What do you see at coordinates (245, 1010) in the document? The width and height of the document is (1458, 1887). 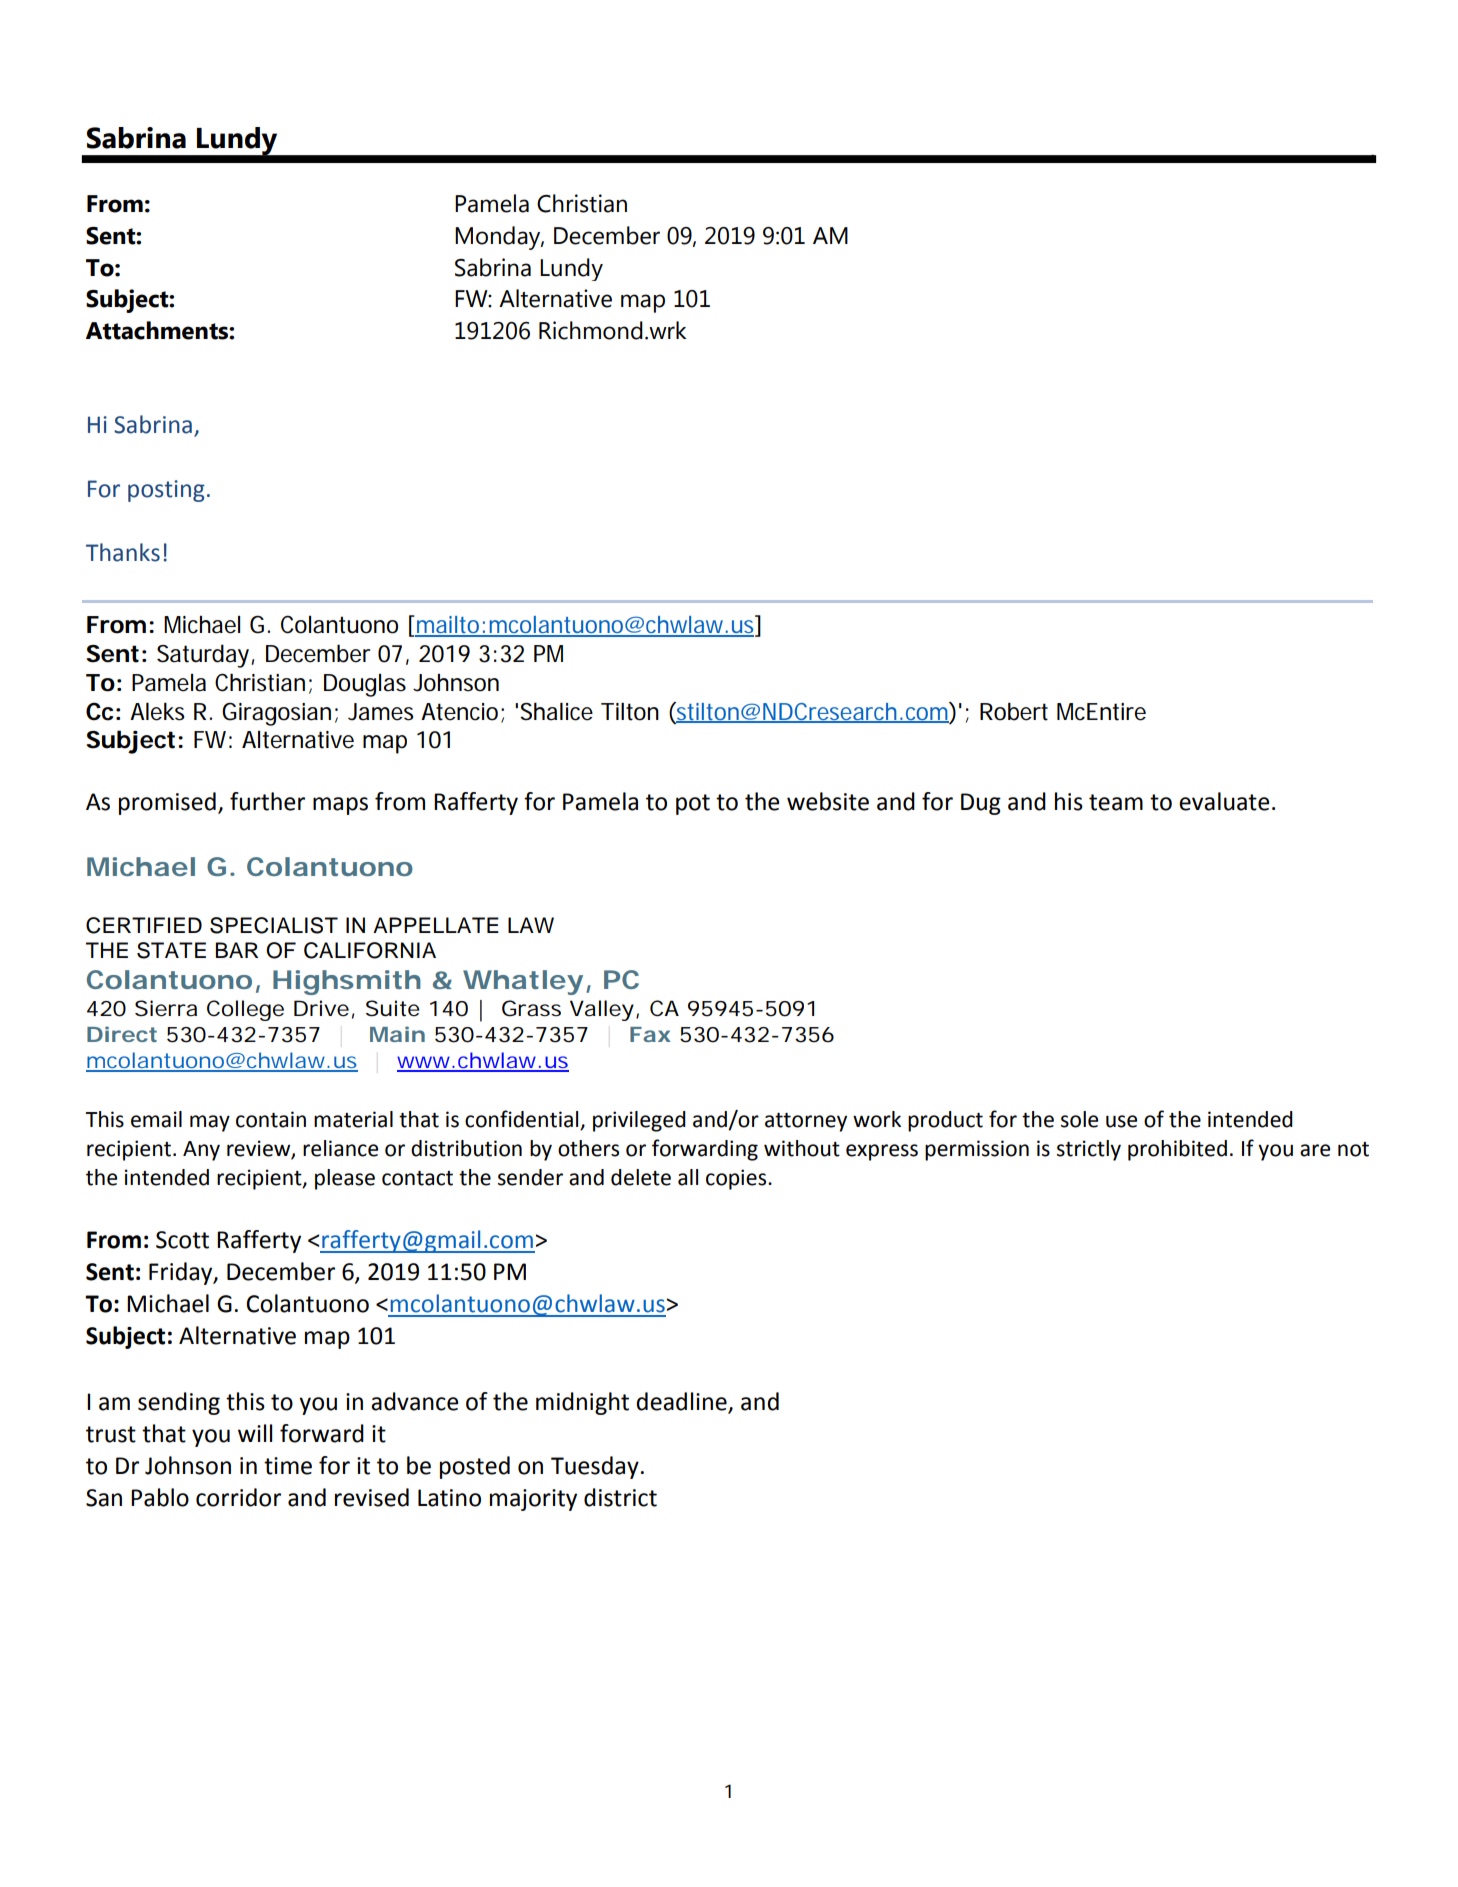 I see `College` at bounding box center [245, 1010].
